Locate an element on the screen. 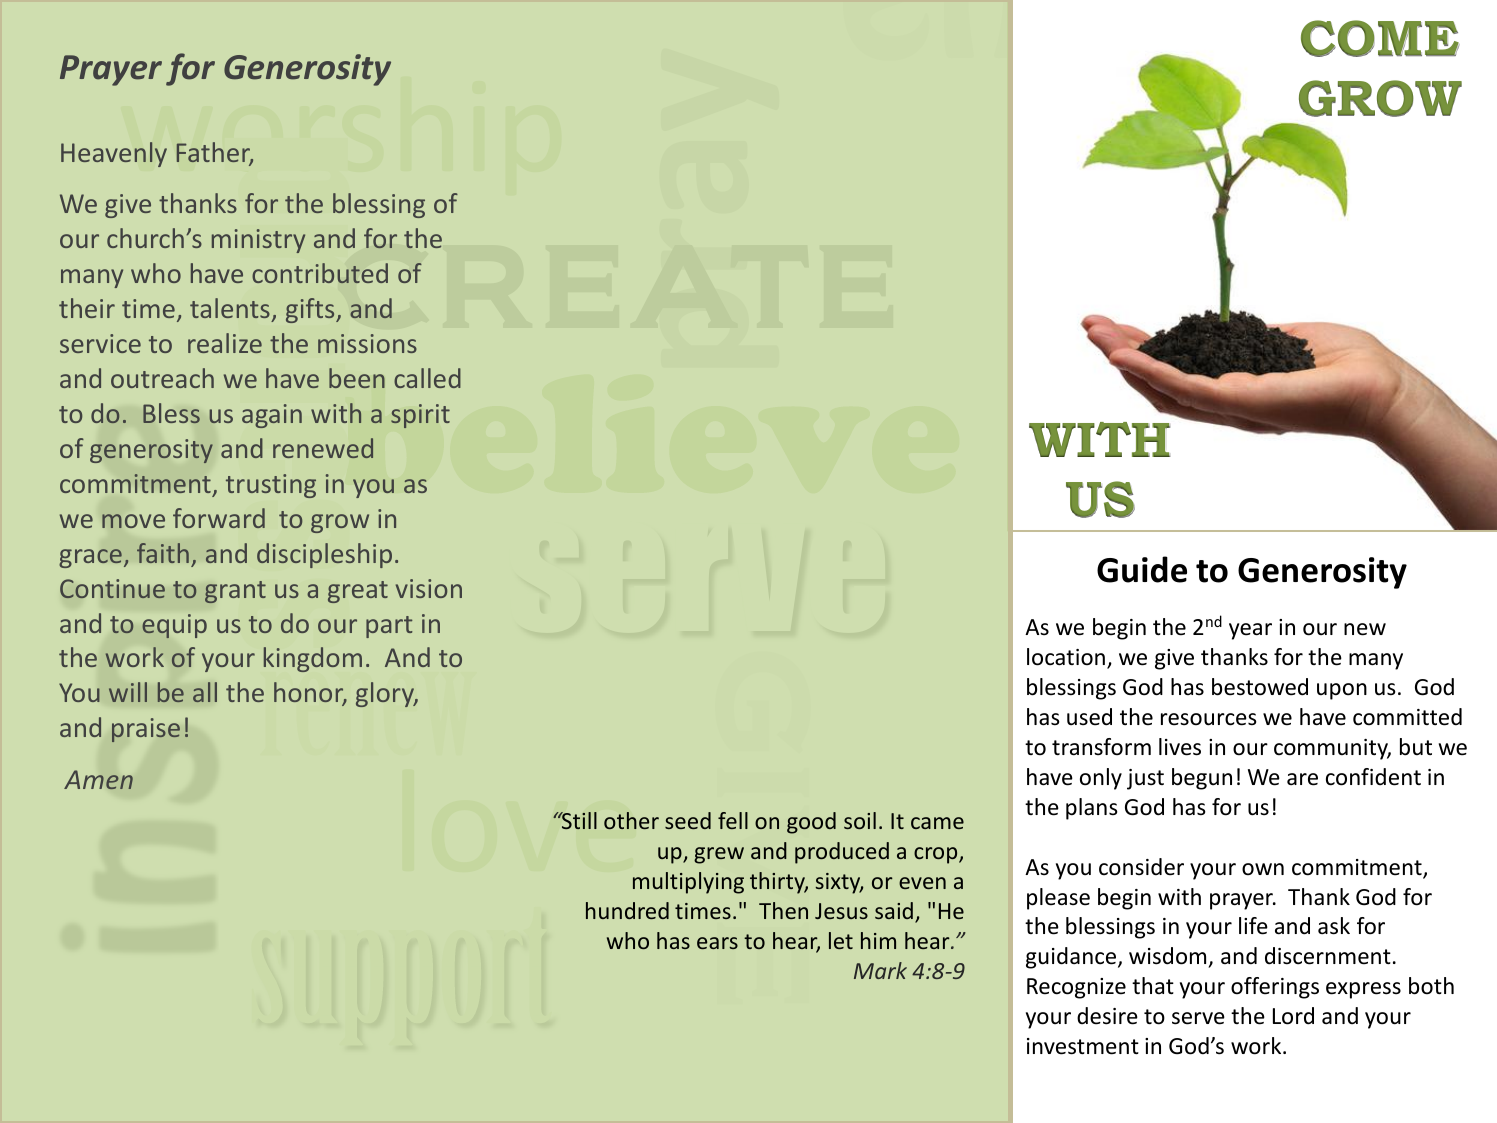  contributed is located at coordinates (320, 273).
